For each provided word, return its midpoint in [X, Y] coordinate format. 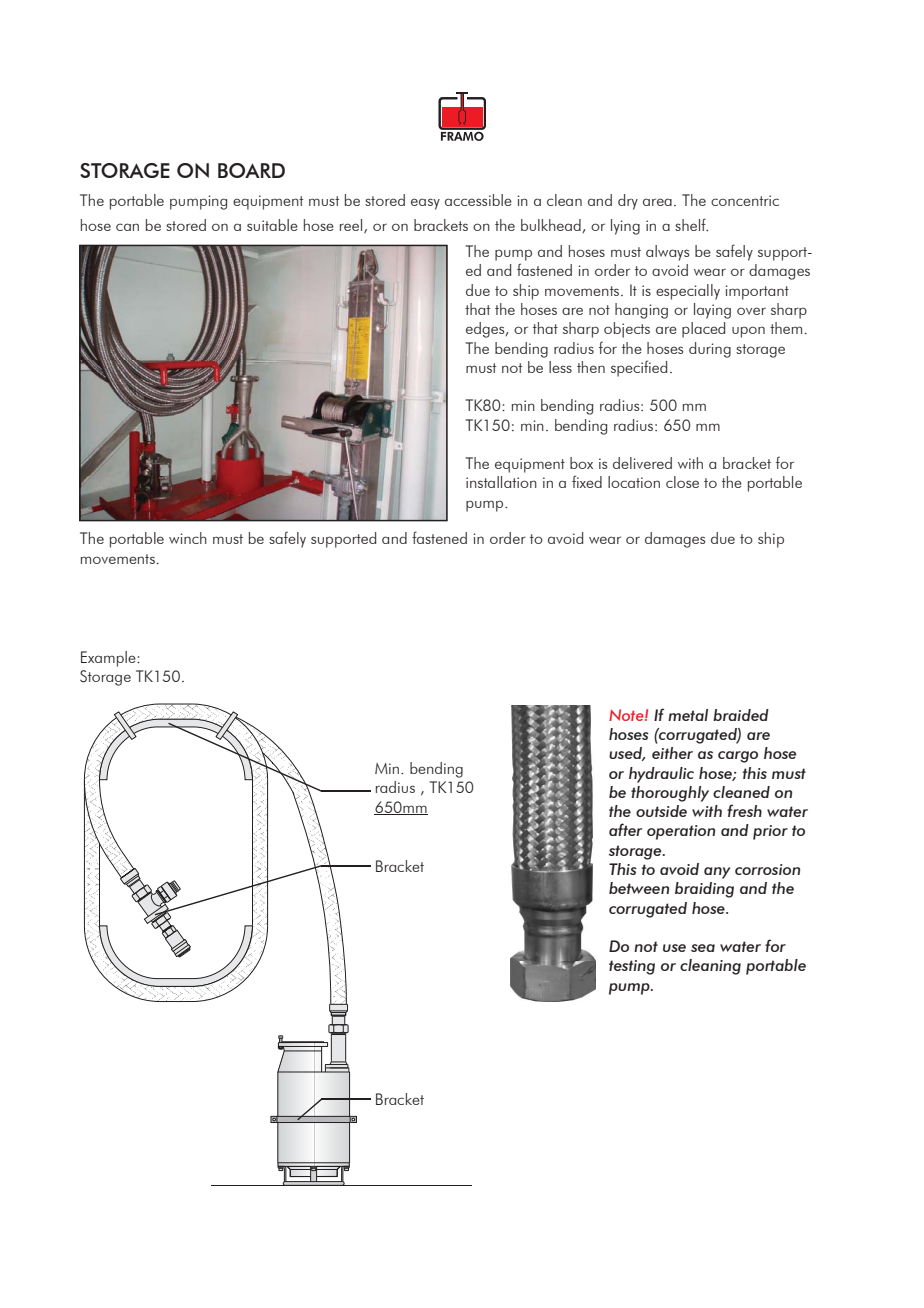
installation [501, 482]
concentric [745, 200]
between [639, 888]
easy [425, 204]
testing [632, 967]
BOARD [251, 170]
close [682, 482]
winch [188, 538]
